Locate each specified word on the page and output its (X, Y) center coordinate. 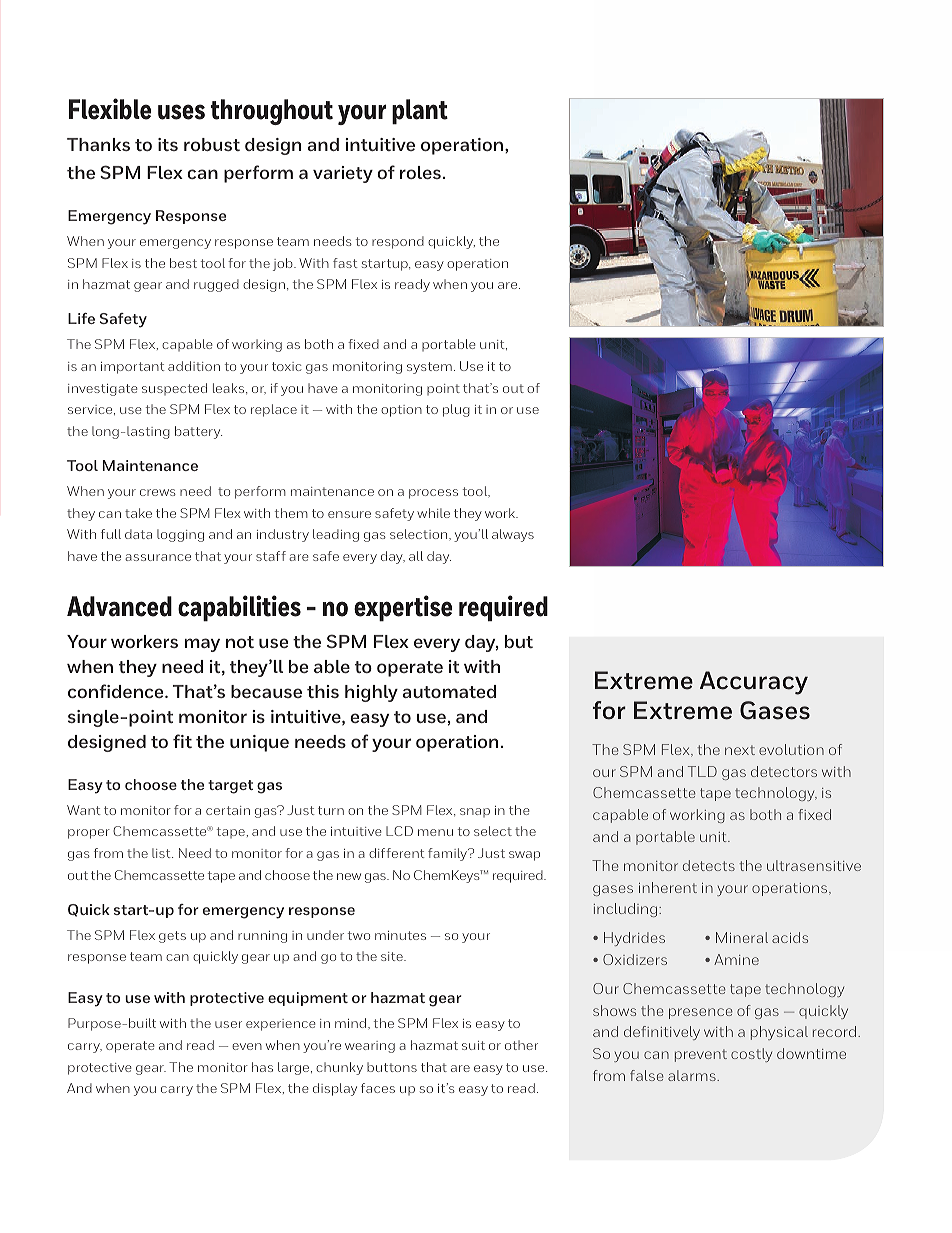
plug (456, 410)
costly (751, 1055)
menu (435, 832)
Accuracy (754, 683)
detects (709, 865)
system (429, 368)
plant (420, 112)
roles (420, 172)
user (228, 1024)
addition (194, 366)
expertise (403, 608)
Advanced (119, 606)
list (162, 853)
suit (473, 1045)
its (168, 144)
